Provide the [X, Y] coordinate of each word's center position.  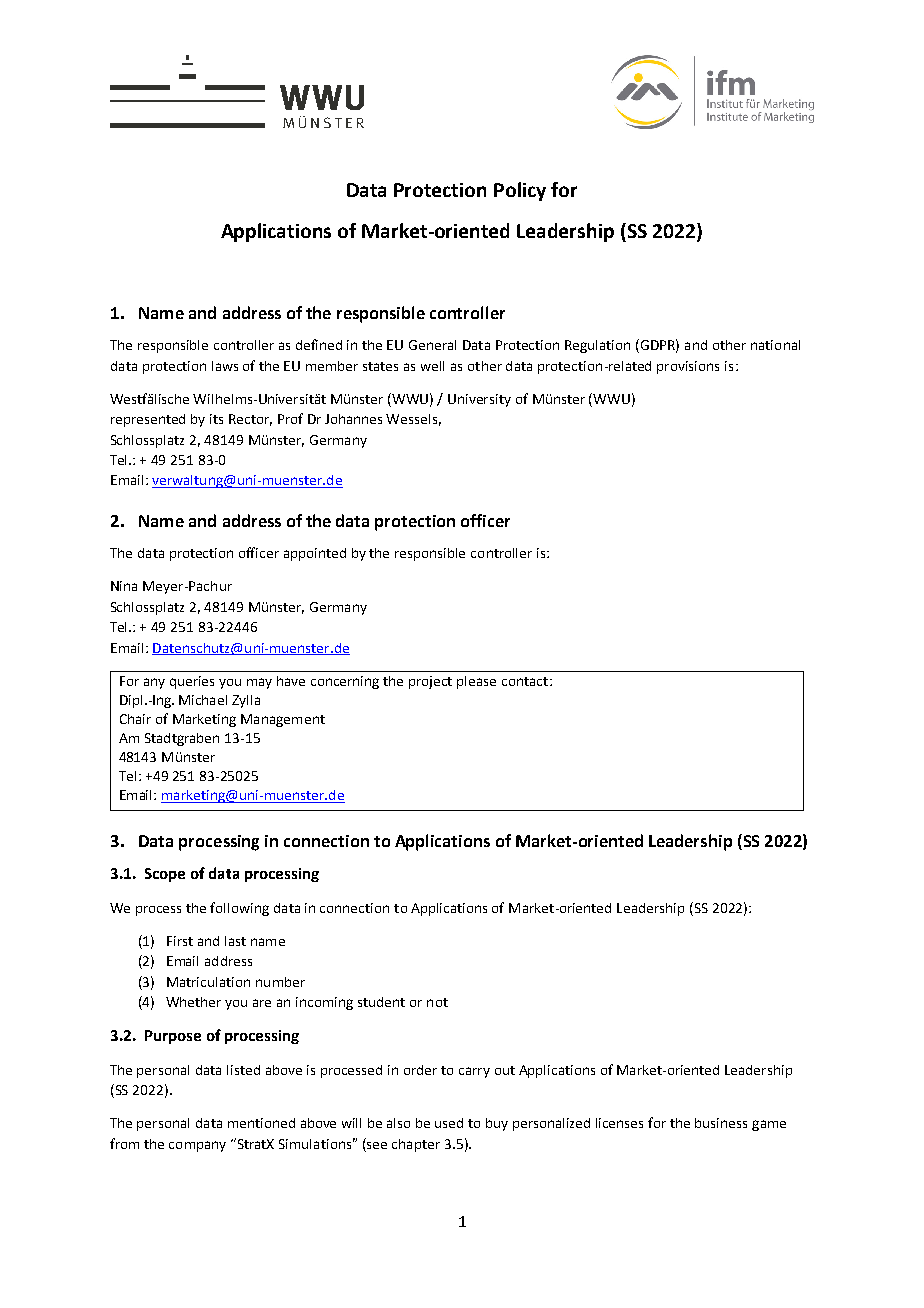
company [197, 1146]
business [721, 1123]
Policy [520, 191]
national [775, 345]
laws [225, 366]
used [449, 1123]
